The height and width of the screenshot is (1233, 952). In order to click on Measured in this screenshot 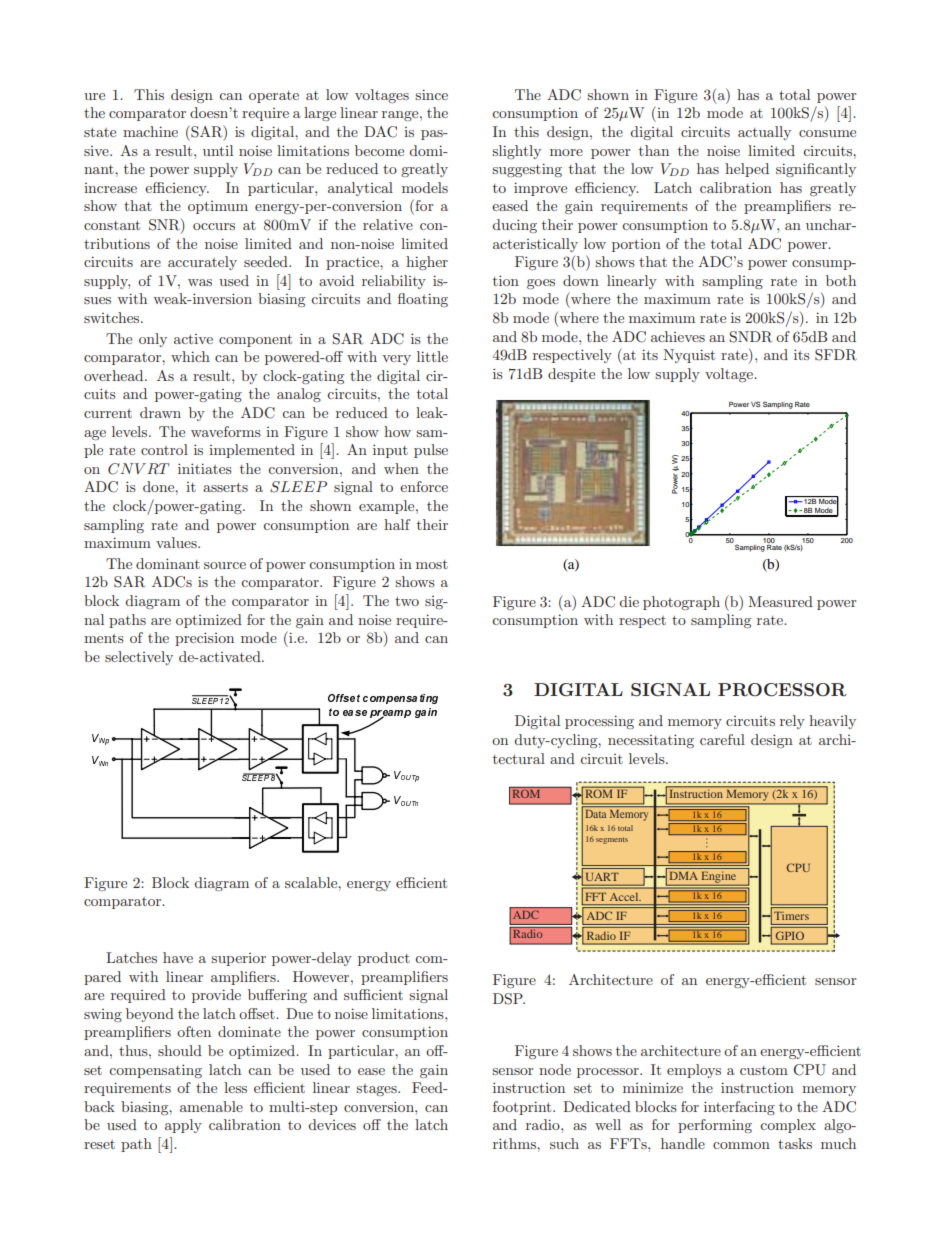, I will do `click(780, 601)`.
